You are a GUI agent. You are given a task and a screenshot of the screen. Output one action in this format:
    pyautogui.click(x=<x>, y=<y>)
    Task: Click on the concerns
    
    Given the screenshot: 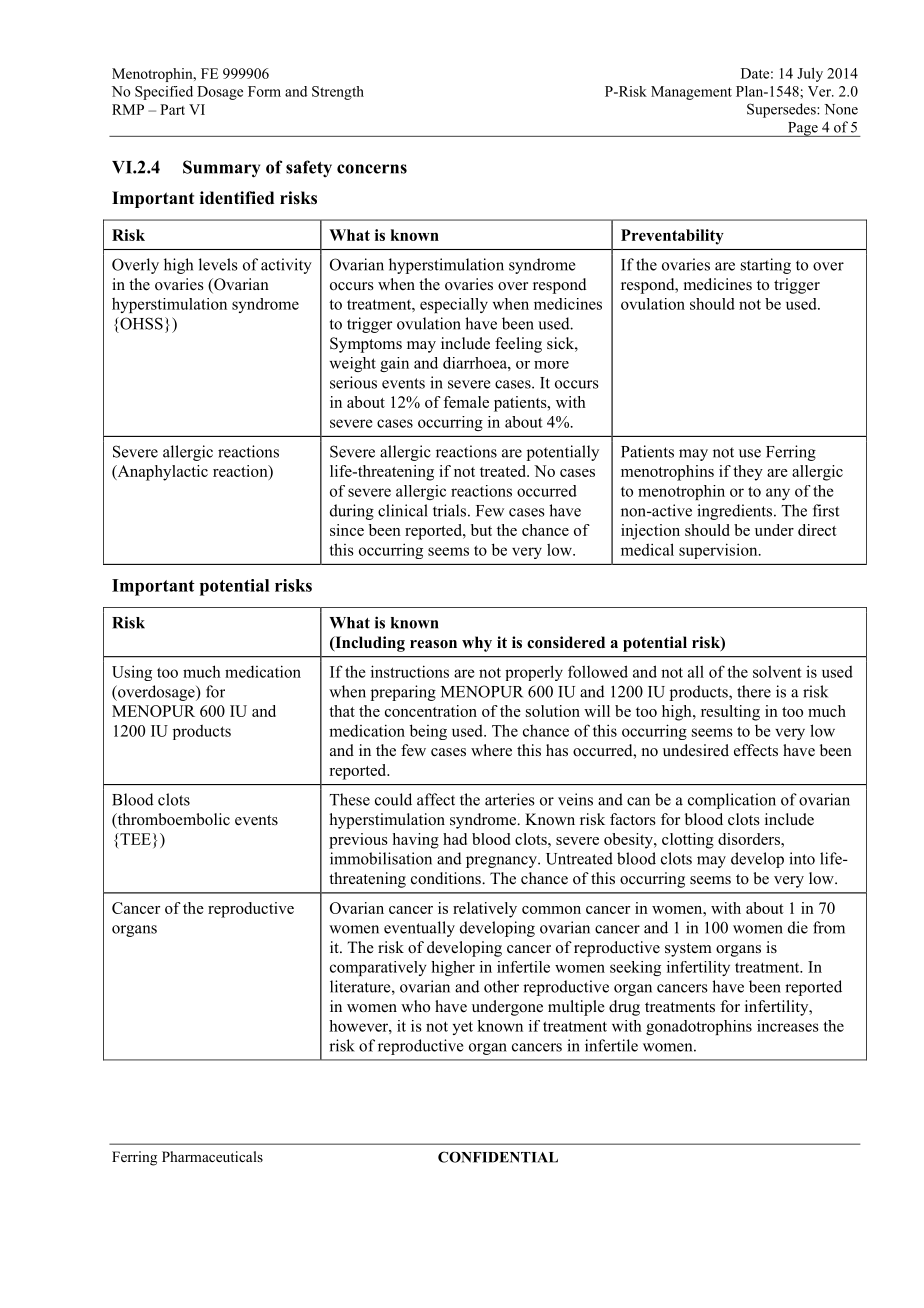 What is the action you would take?
    pyautogui.click(x=372, y=169)
